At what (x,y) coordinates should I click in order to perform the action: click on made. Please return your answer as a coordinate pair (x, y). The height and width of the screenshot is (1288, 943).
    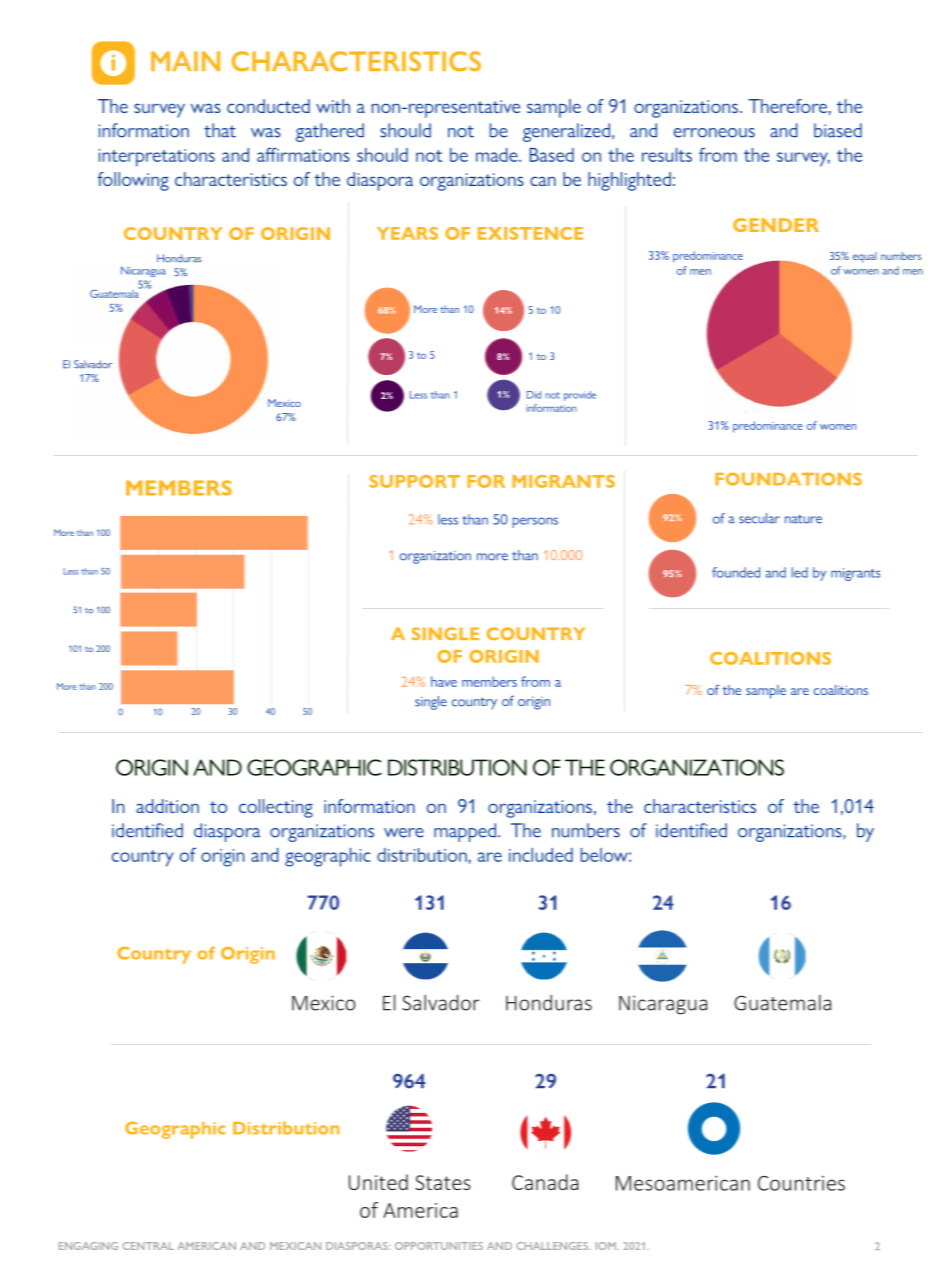
    Looking at the image, I should click on (498, 155).
